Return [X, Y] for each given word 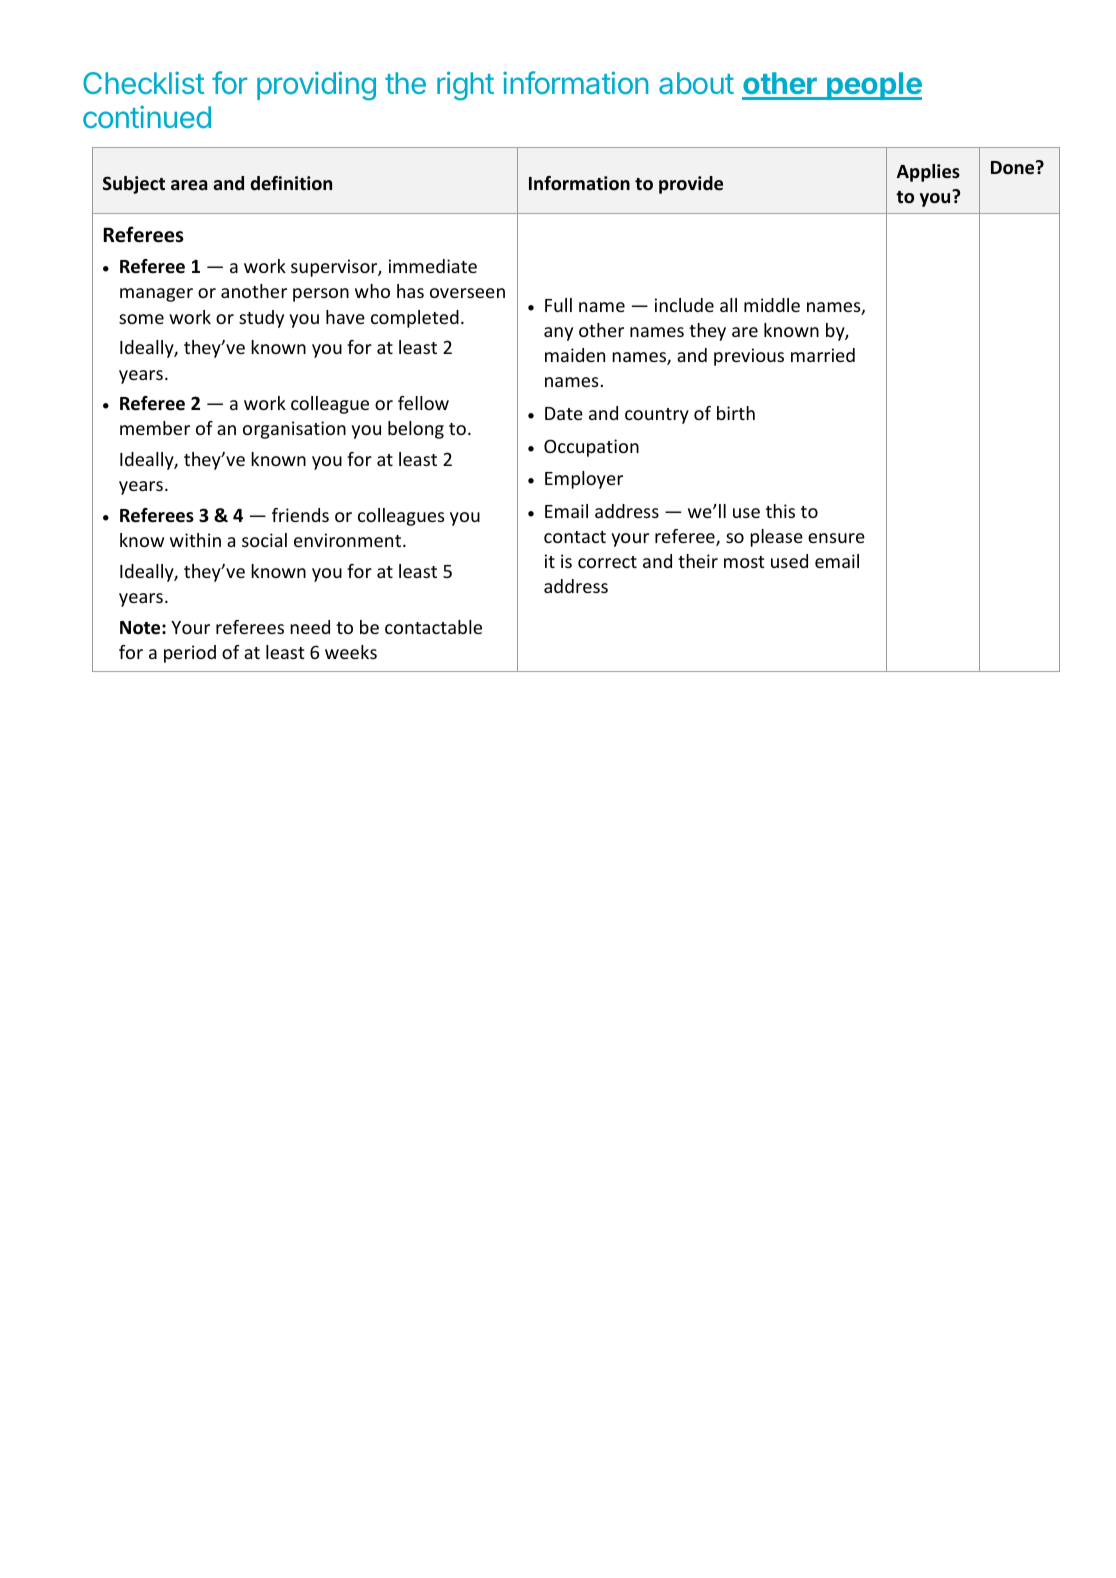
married [823, 355]
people [873, 86]
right [465, 86]
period [190, 654]
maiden [575, 355]
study [261, 319]
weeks [351, 652]
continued [147, 116]
